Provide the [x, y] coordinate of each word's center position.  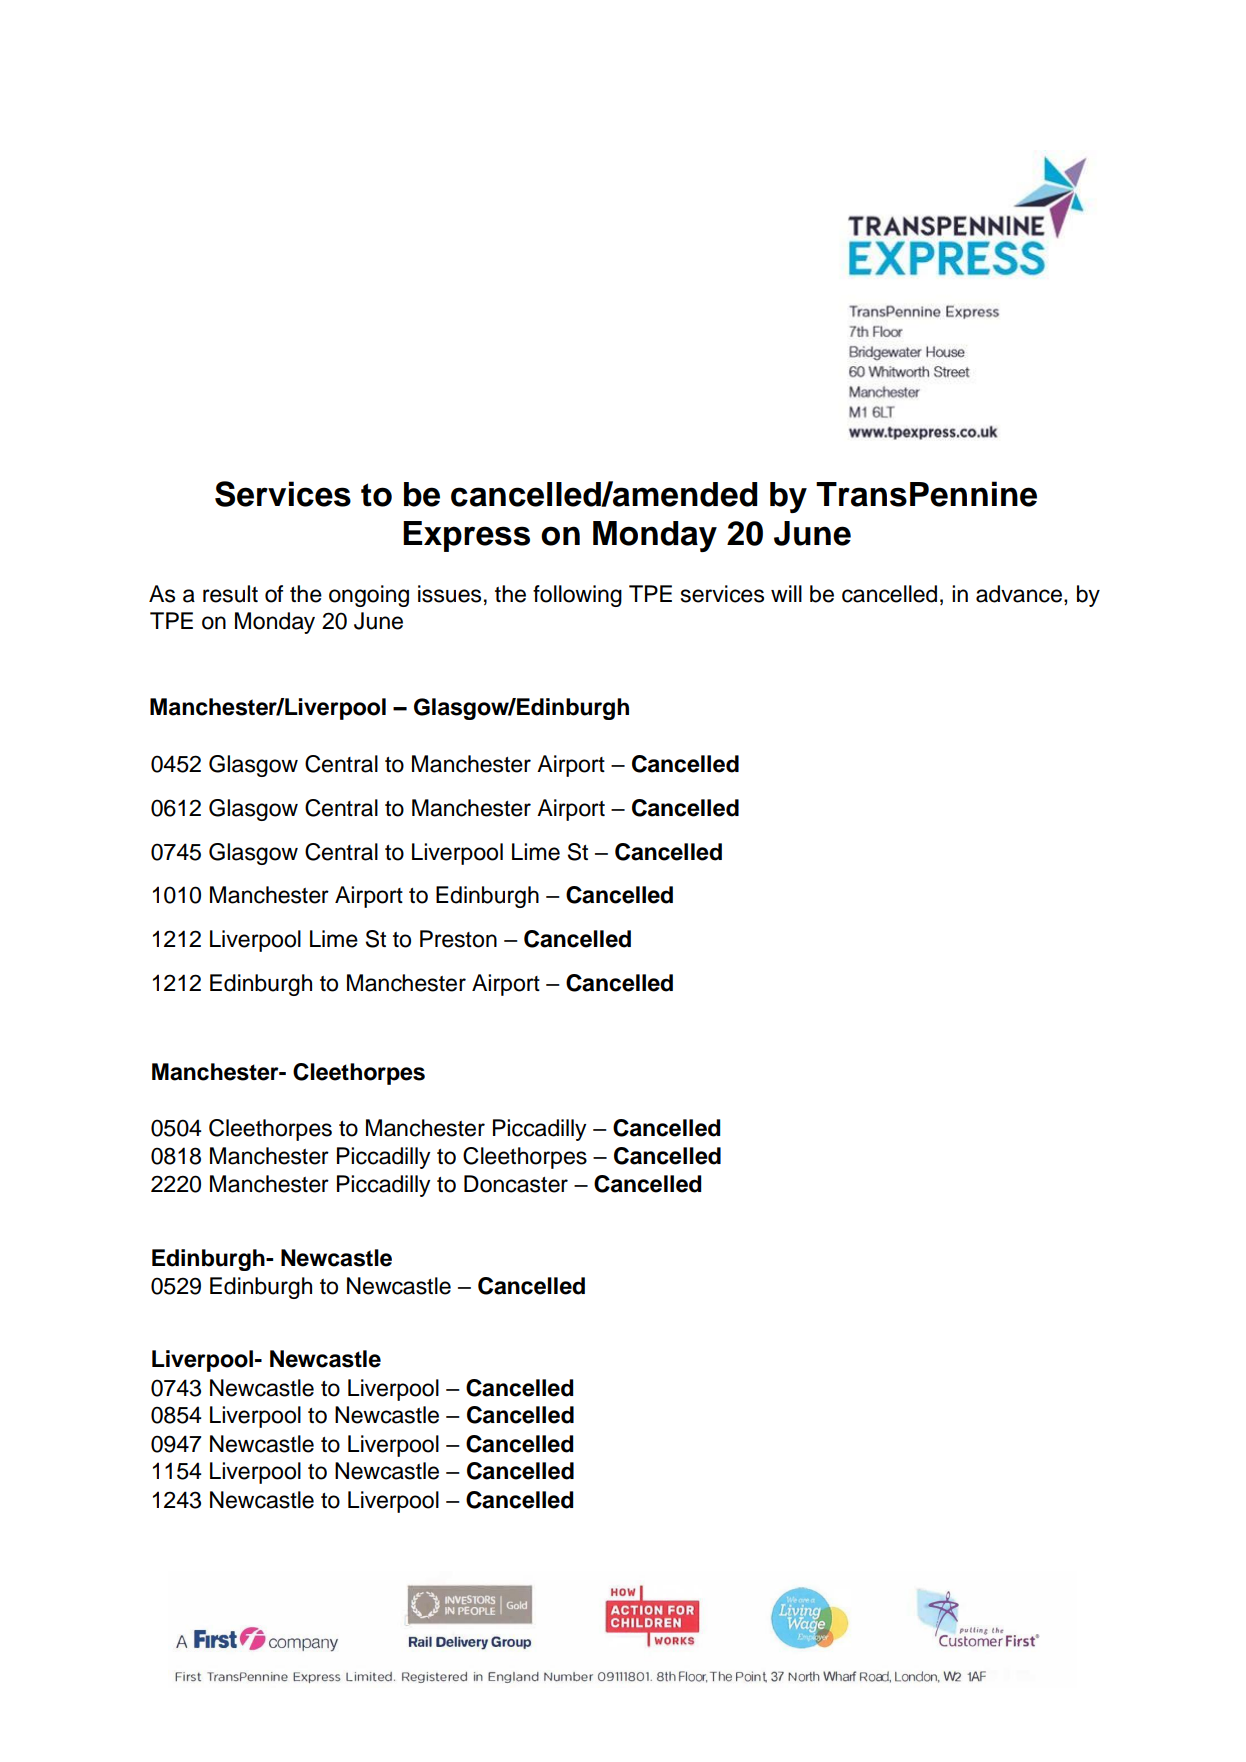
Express [466, 536]
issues [449, 594]
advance [1019, 594]
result [230, 594]
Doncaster [516, 1184]
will [786, 593]
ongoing [369, 596]
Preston [458, 939]
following [577, 596]
